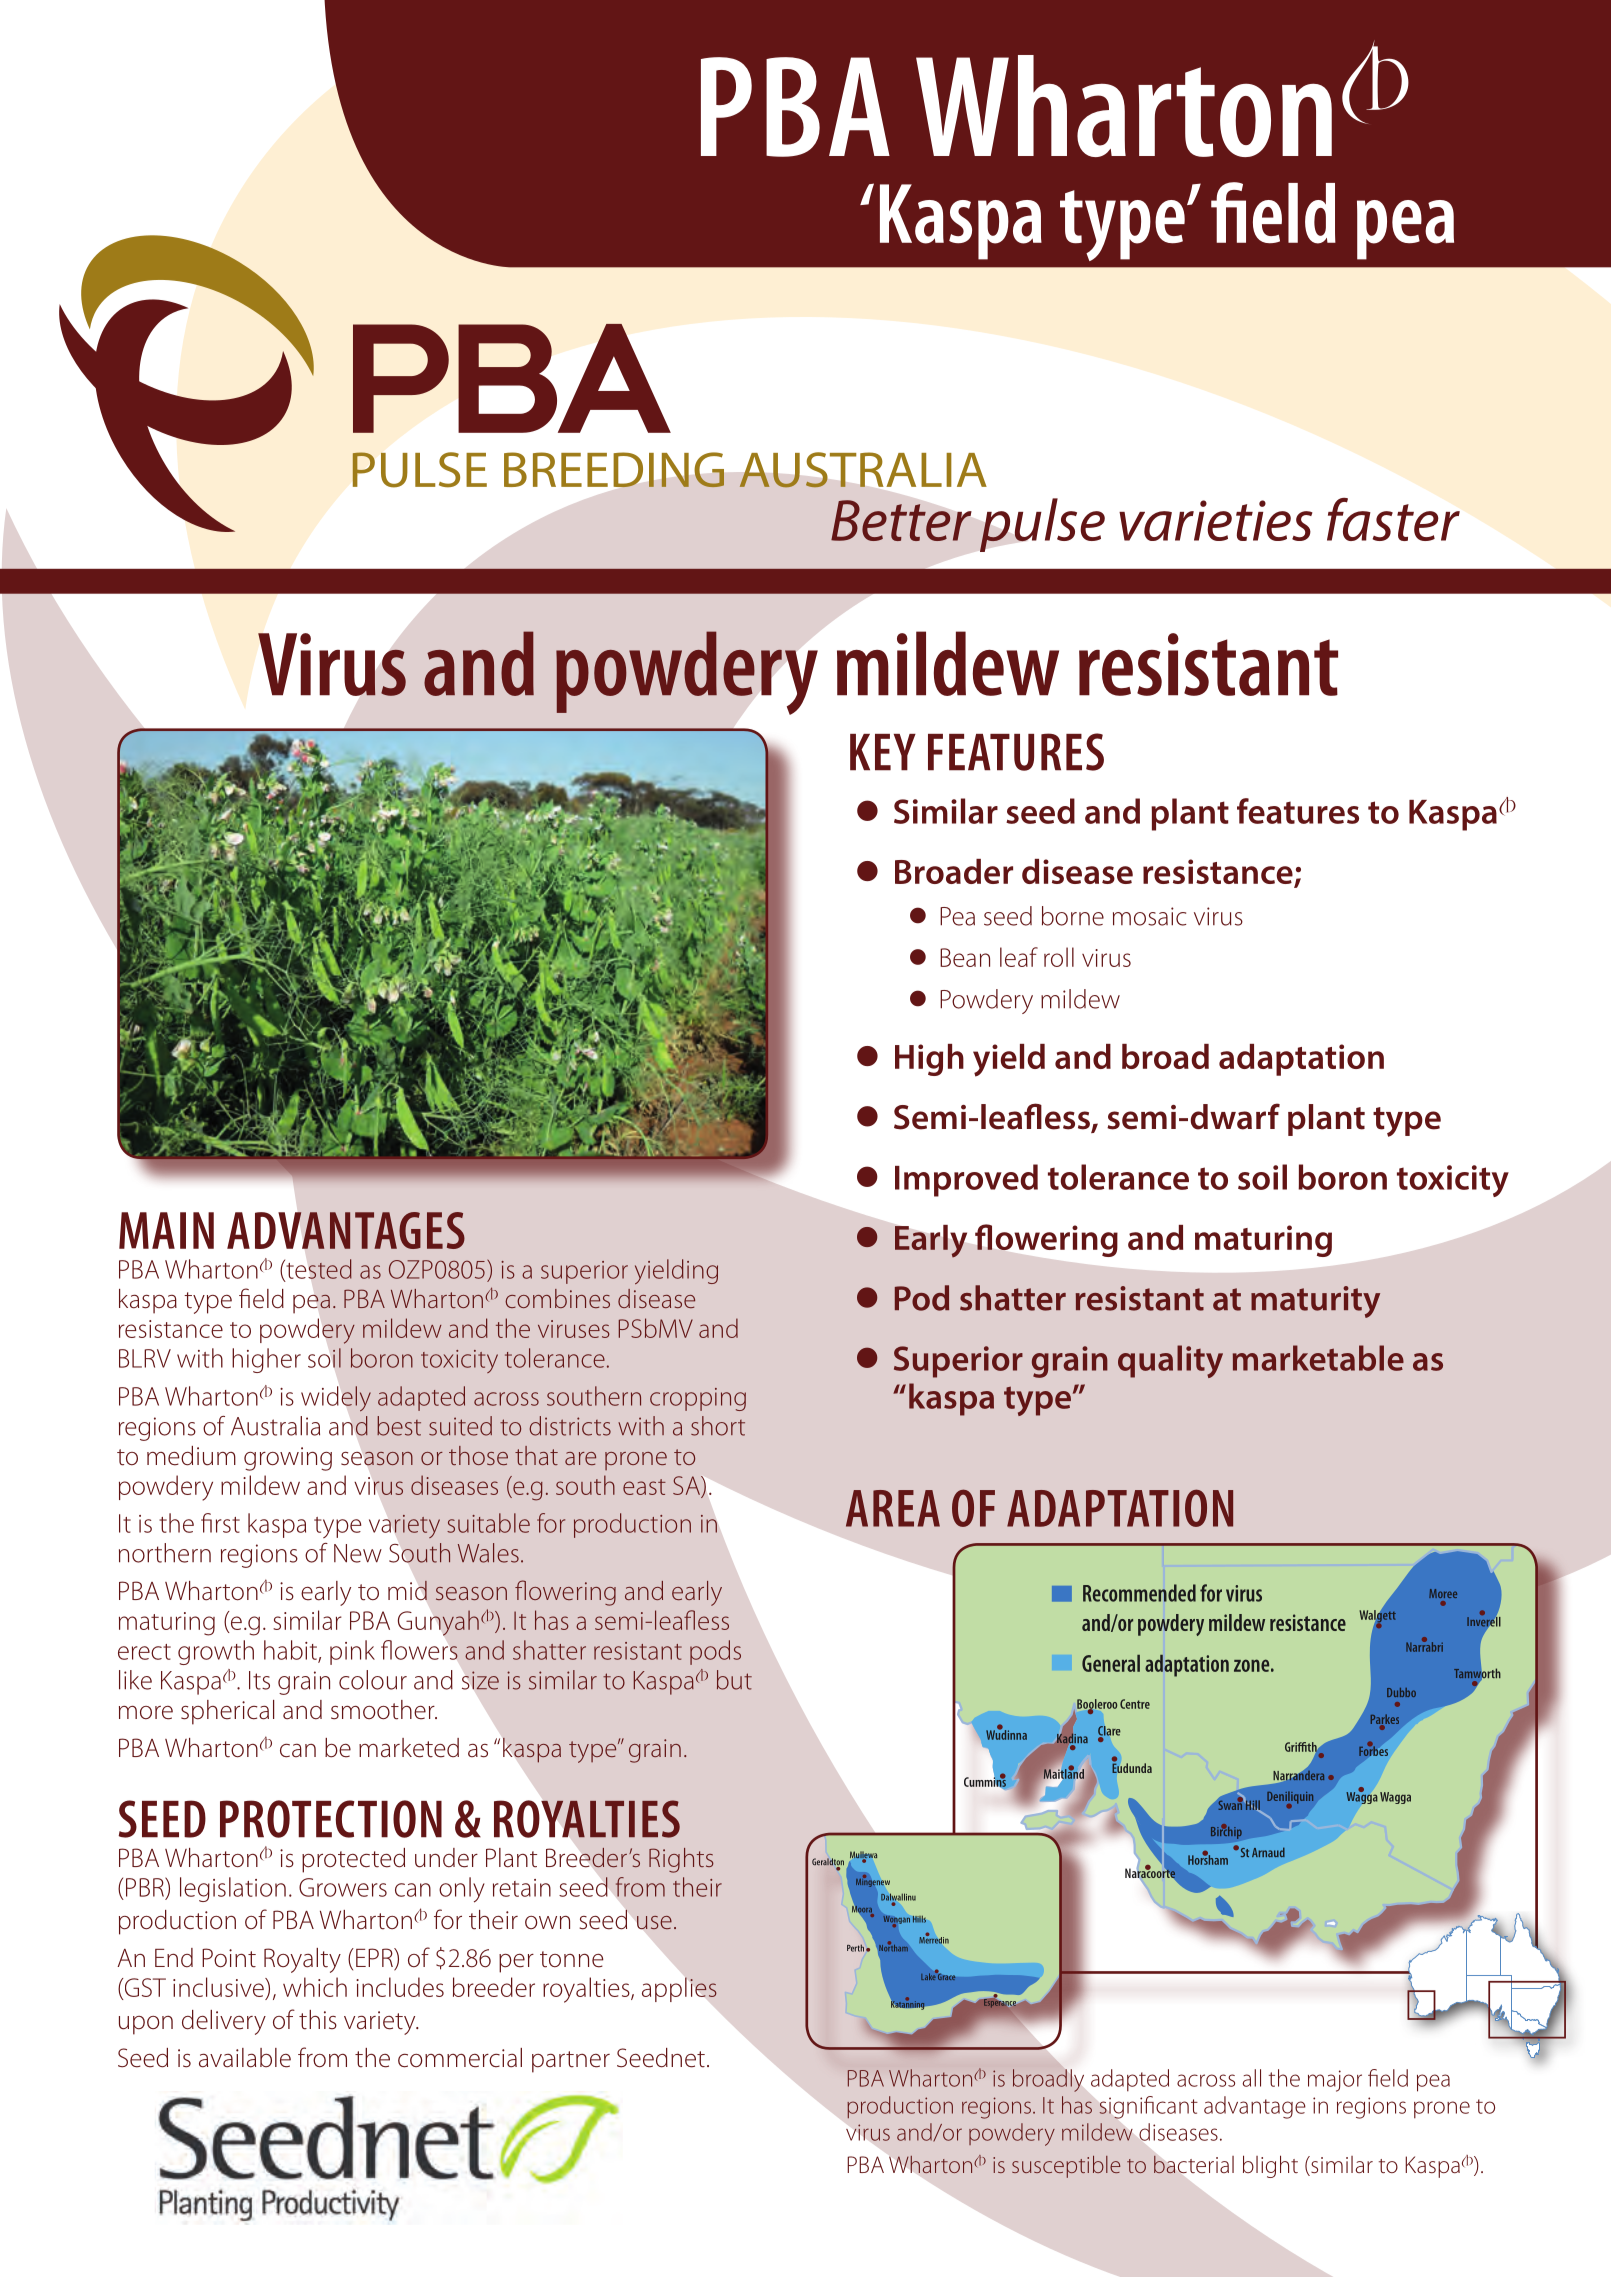 The image size is (1611, 2277). I want to click on widely, so click(336, 1399).
